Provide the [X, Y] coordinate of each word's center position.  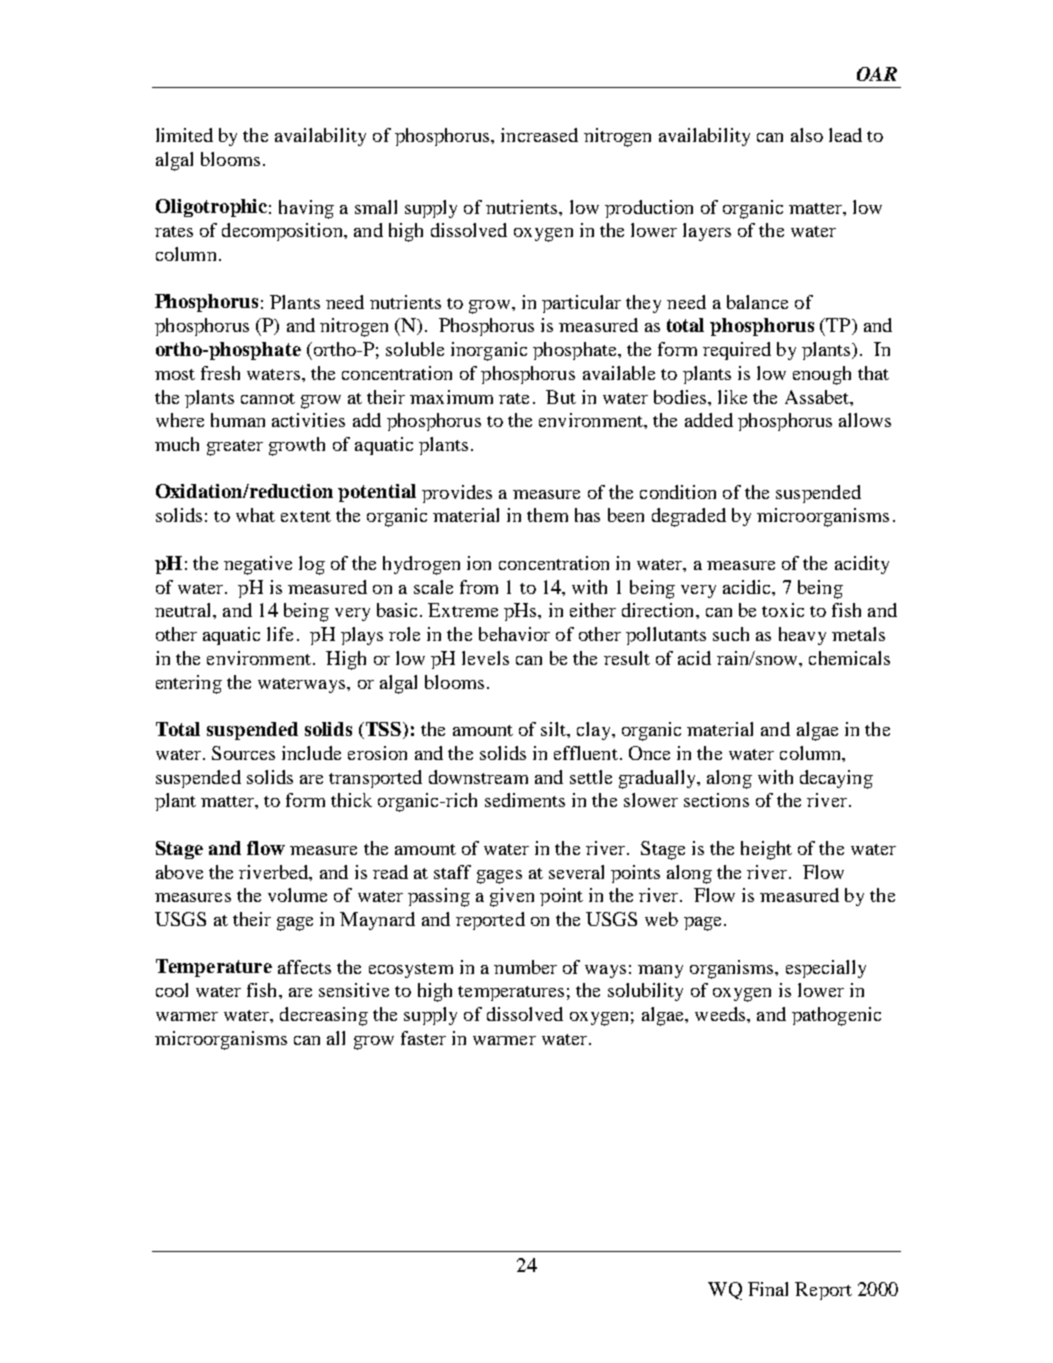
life [280, 634]
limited [184, 135]
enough [822, 375]
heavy [802, 636]
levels [485, 658]
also [807, 135]
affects [304, 967]
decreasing [324, 1016]
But [561, 397]
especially [826, 969]
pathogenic [836, 1016]
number [525, 967]
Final [768, 1289]
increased [539, 135]
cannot [268, 398]
